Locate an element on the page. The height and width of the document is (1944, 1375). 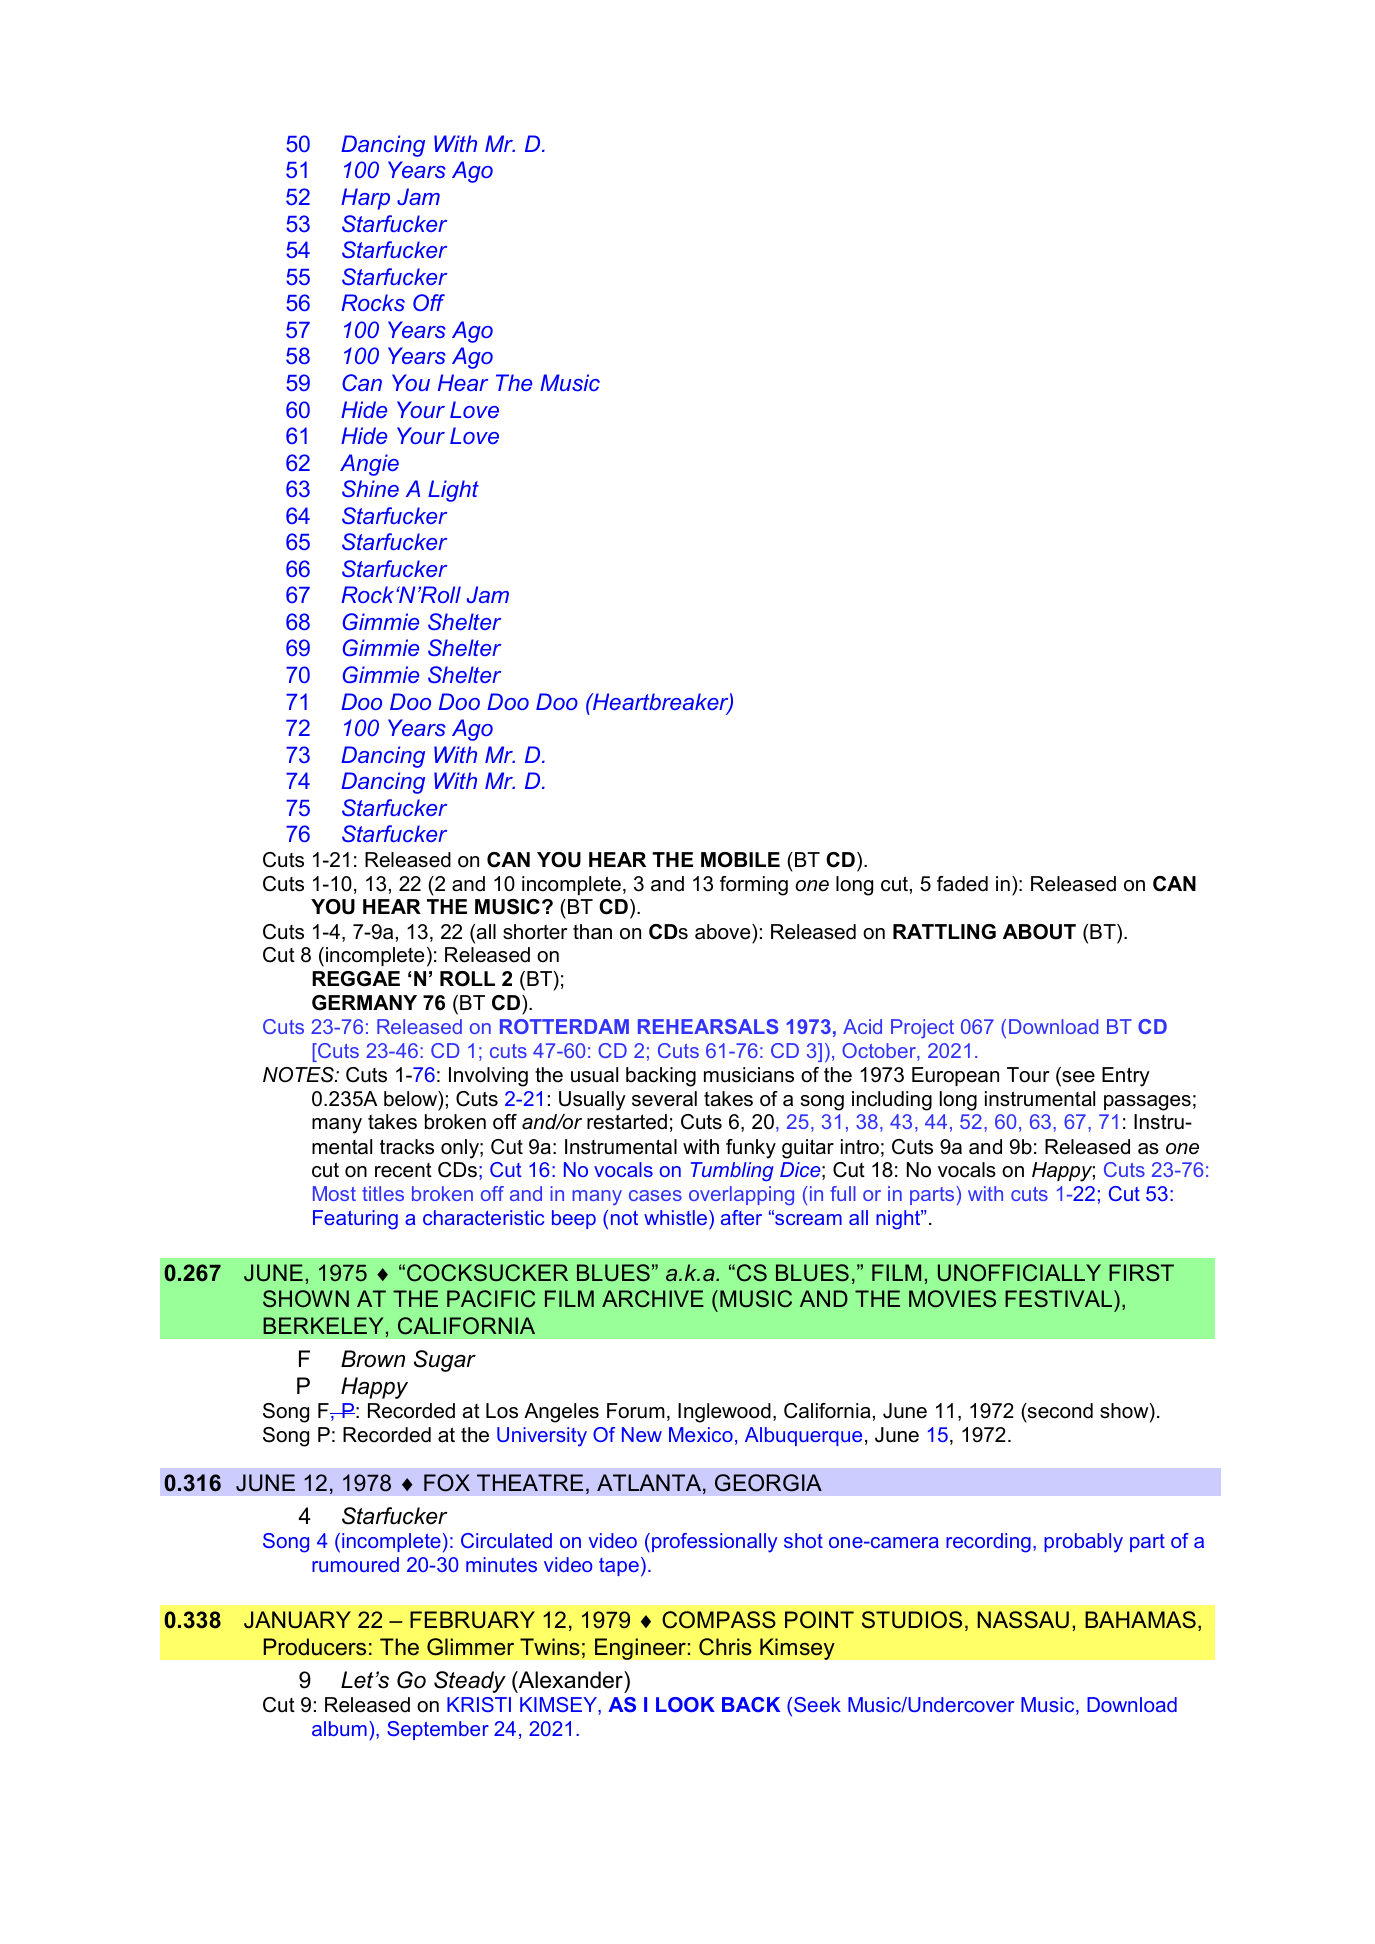
Light is located at coordinates (453, 491).
